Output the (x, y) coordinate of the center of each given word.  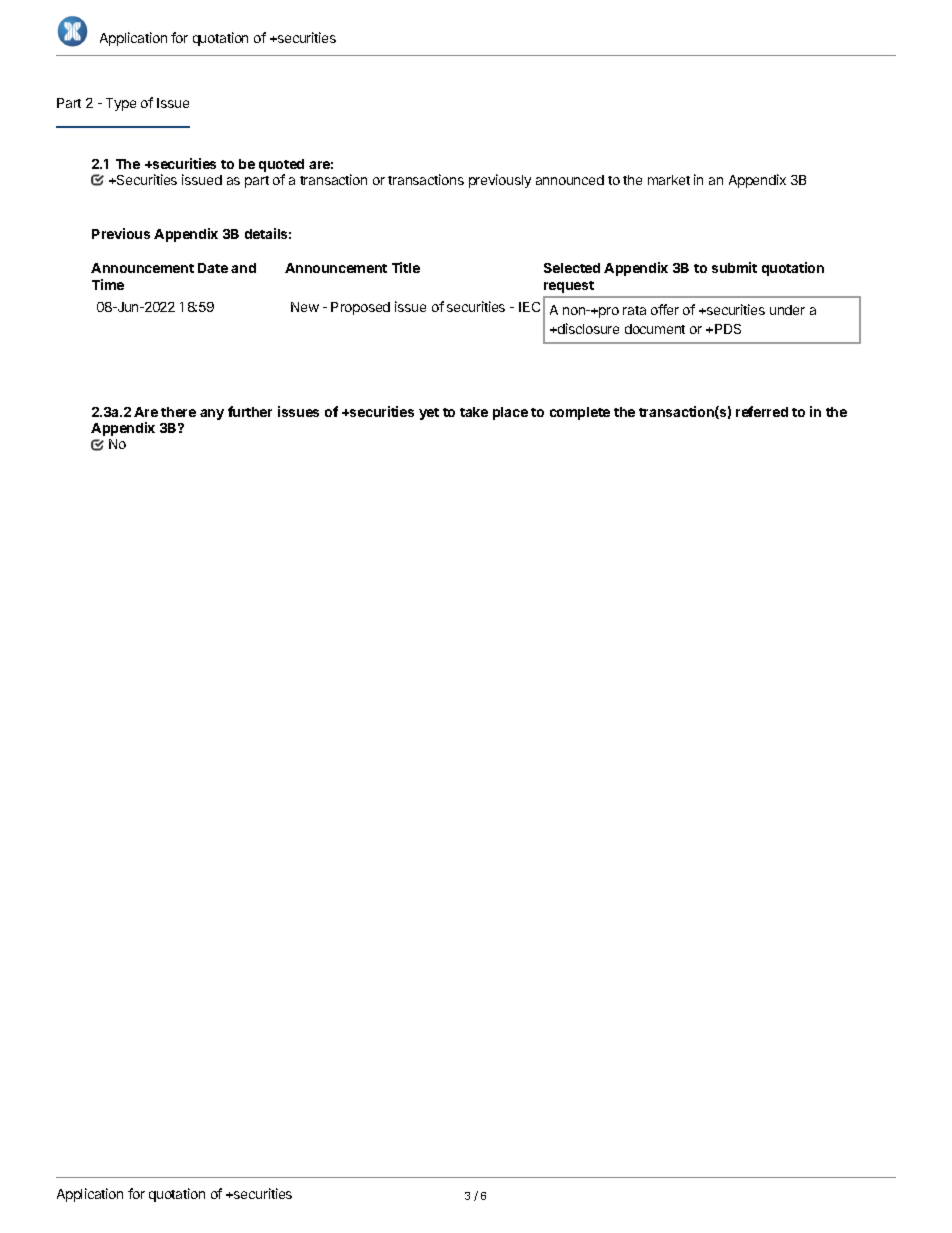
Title (406, 267)
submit (734, 267)
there (178, 412)
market (669, 180)
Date (213, 268)
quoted (281, 165)
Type (121, 104)
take (474, 412)
